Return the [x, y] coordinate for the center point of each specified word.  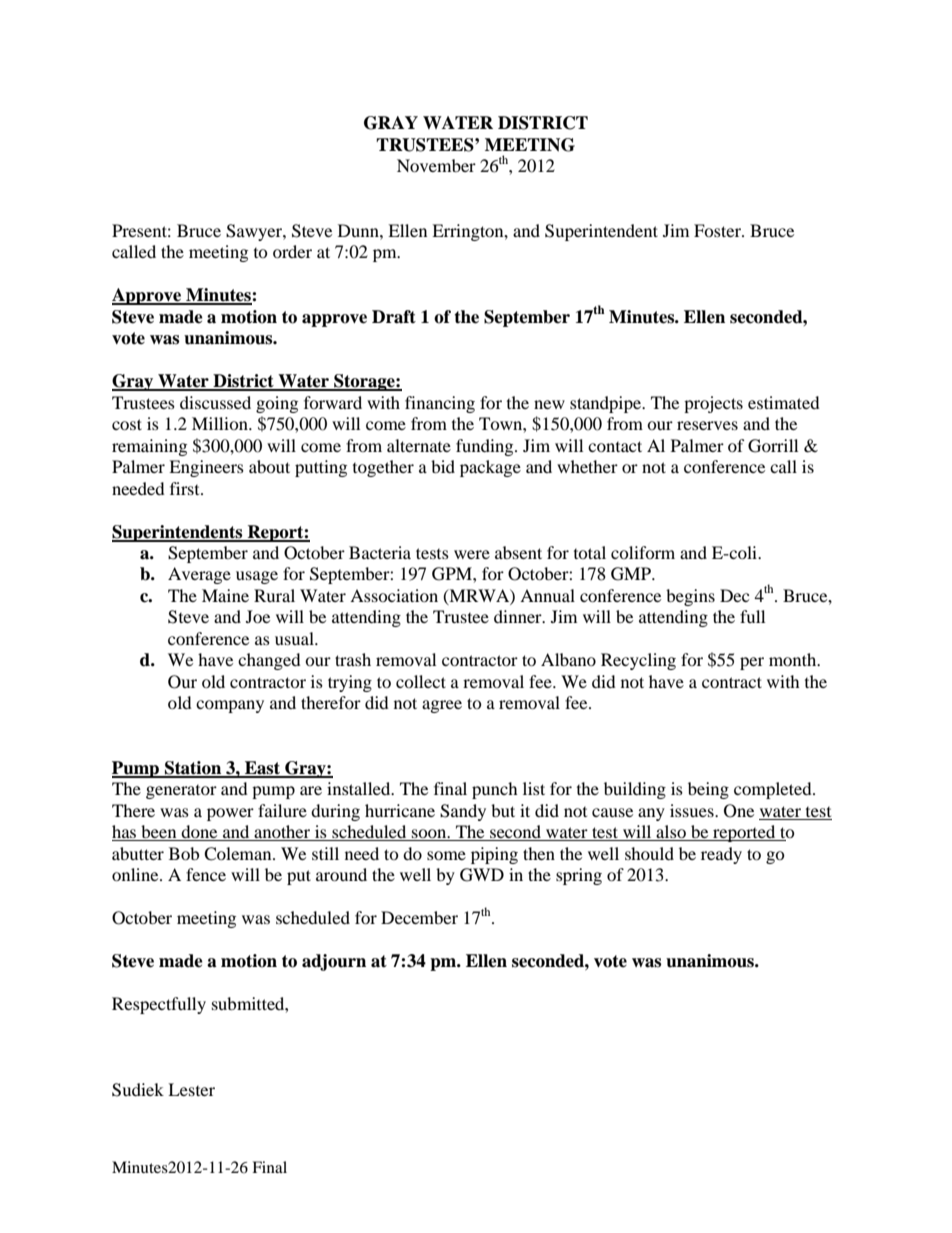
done [200, 833]
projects [713, 404]
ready [721, 855]
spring [579, 876]
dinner [519, 616]
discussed [215, 402]
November [436, 165]
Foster [718, 230]
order [292, 251]
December [419, 917]
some [446, 855]
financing [440, 404]
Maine [225, 595]
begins [690, 597]
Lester [191, 1089]
